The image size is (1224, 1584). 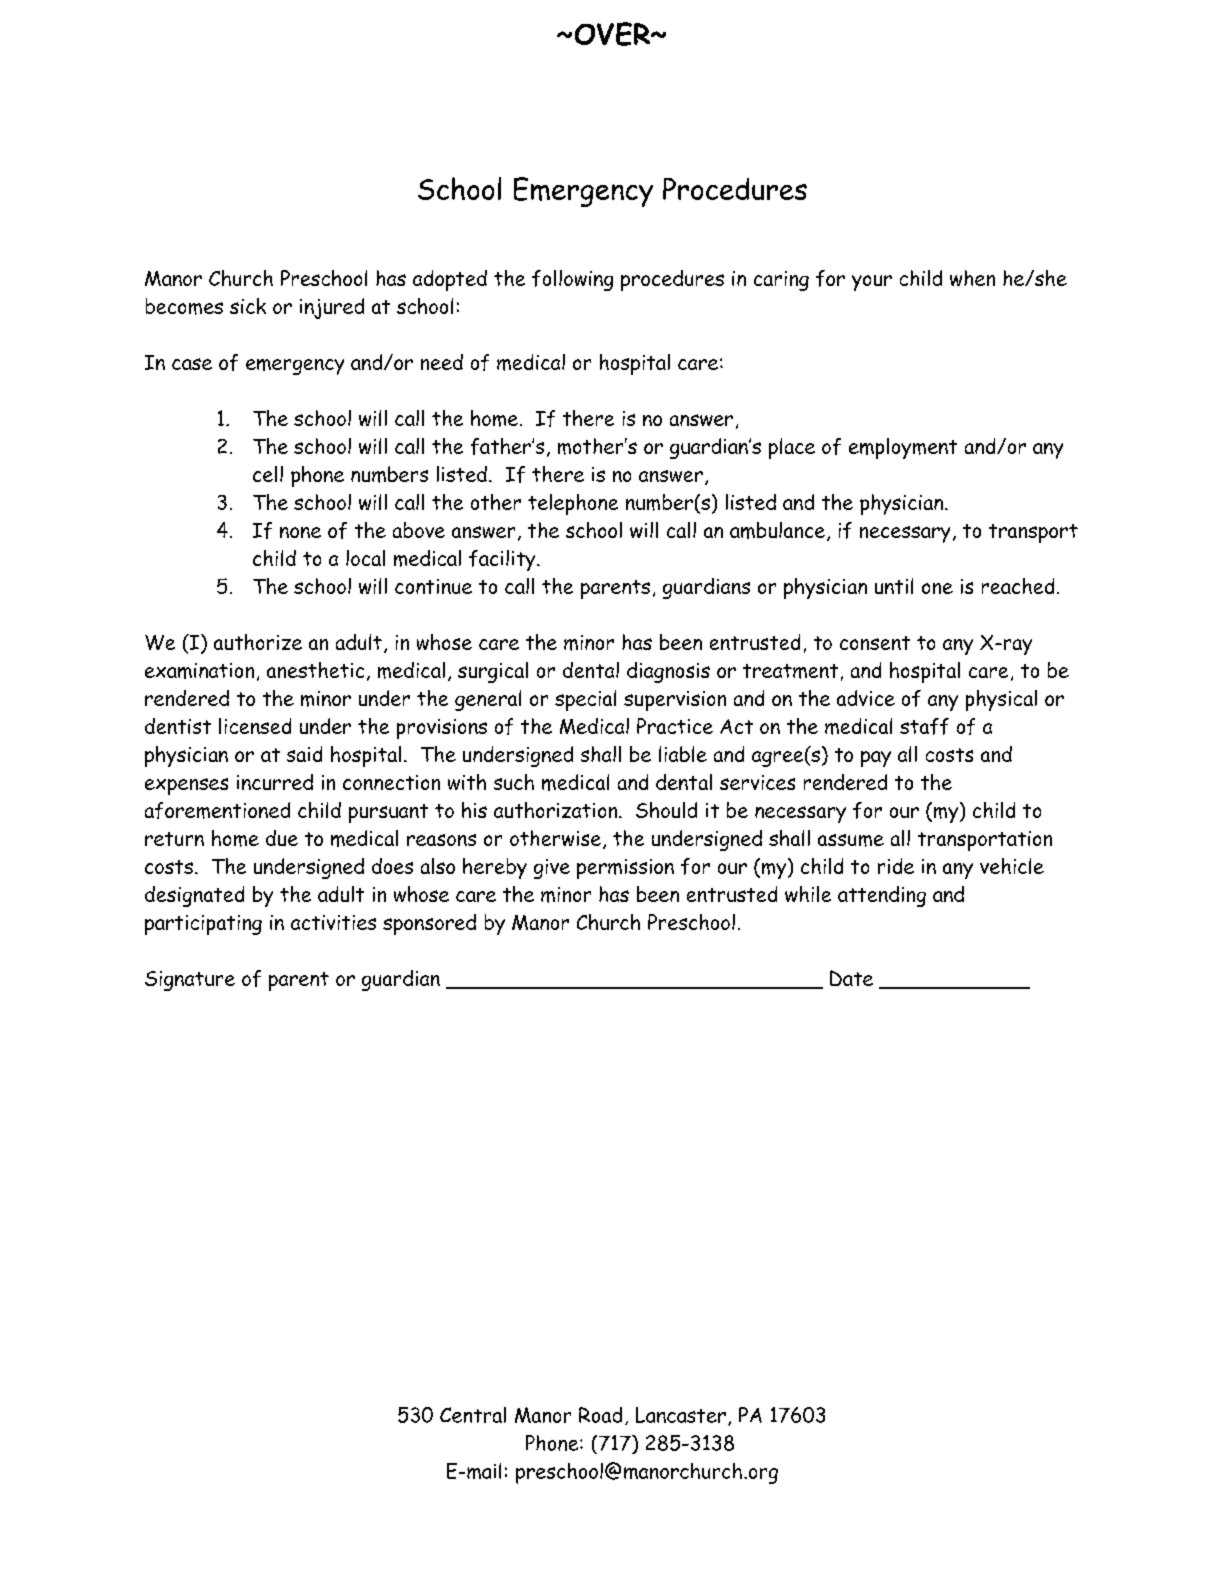 What do you see at coordinates (248, 306) in the document?
I see `sick` at bounding box center [248, 306].
